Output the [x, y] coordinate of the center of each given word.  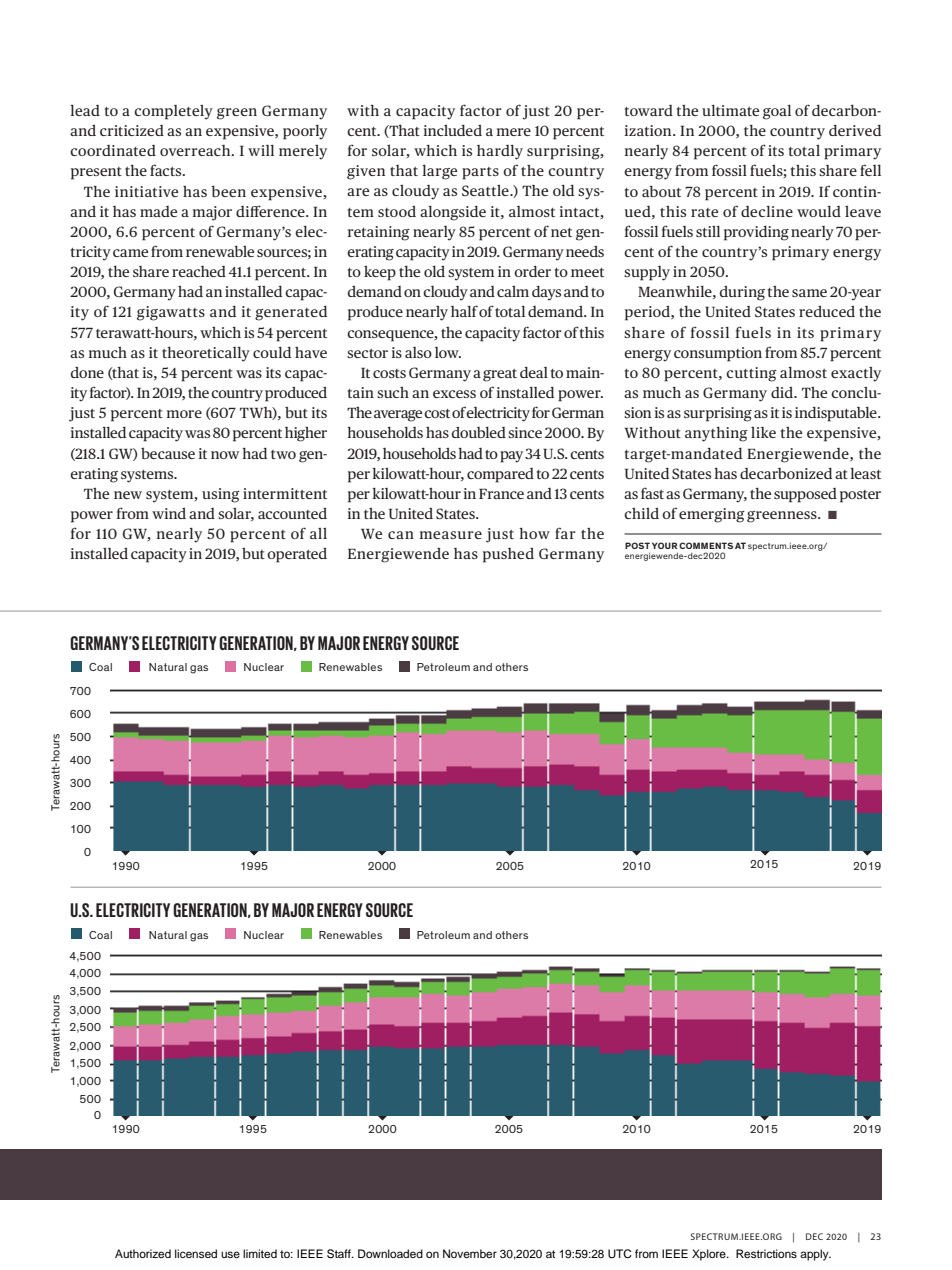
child [641, 513]
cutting [751, 374]
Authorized [143, 1253]
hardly [500, 152]
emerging [712, 515]
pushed [508, 555]
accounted [292, 513]
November [470, 1253]
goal [777, 112]
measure [451, 535]
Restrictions [766, 1253]
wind [169, 513]
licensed [196, 1253]
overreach [196, 150]
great [500, 375]
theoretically [206, 354]
